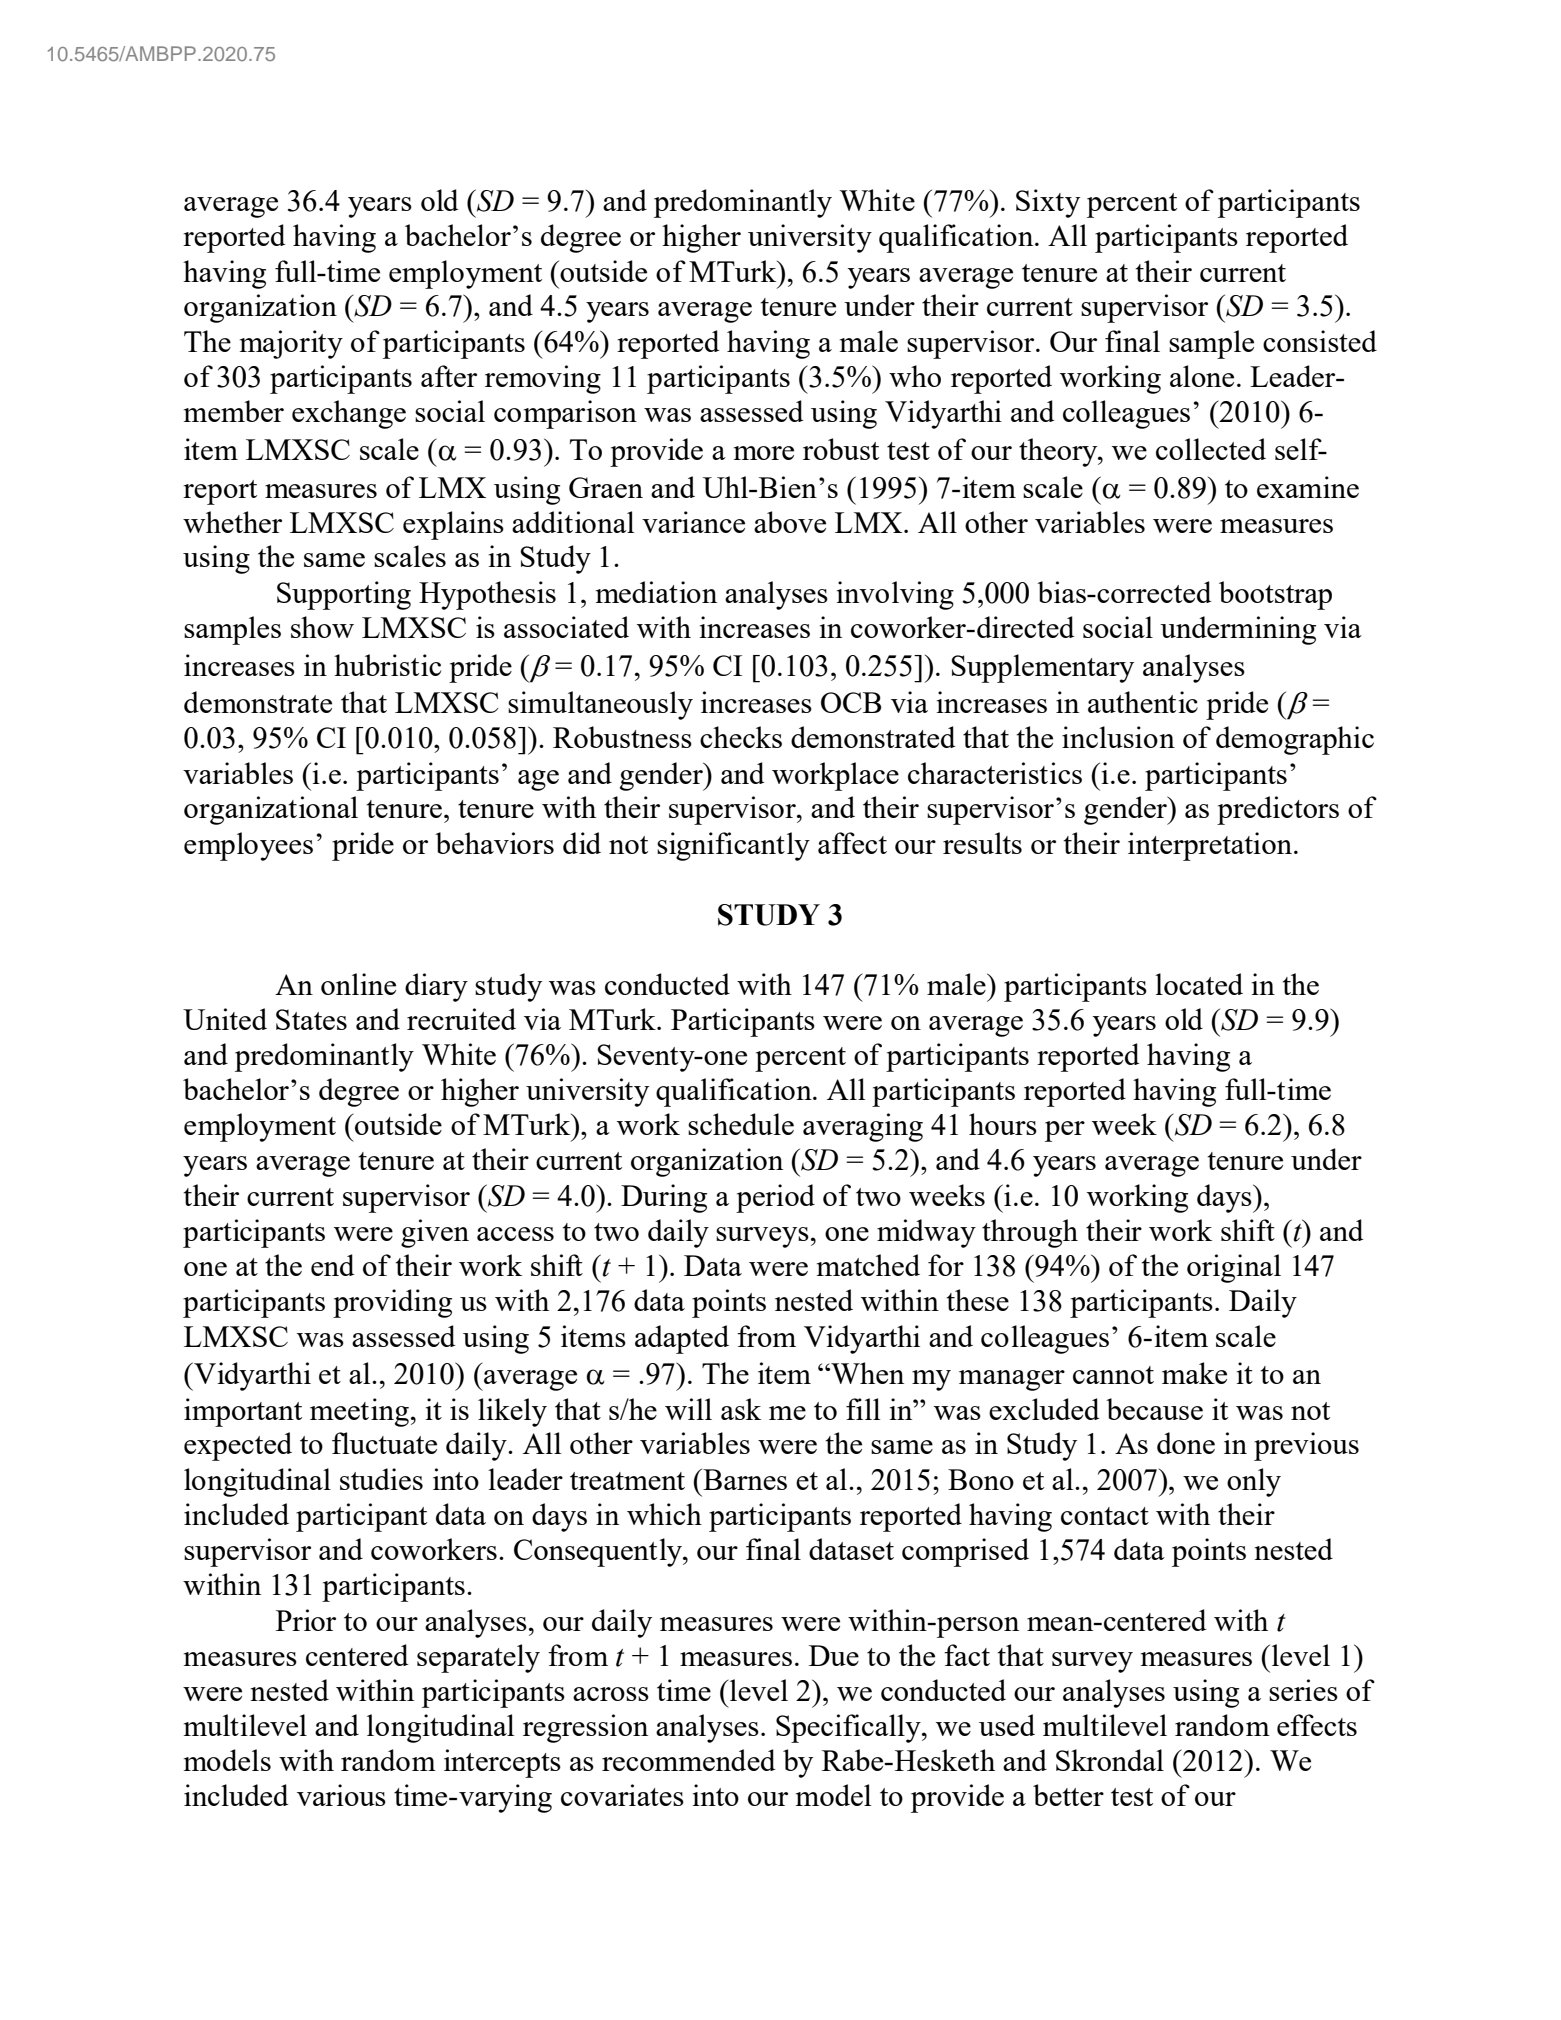 Image resolution: width=1561 pixels, height=2020 pixels. I want to click on schedule, so click(741, 1124).
